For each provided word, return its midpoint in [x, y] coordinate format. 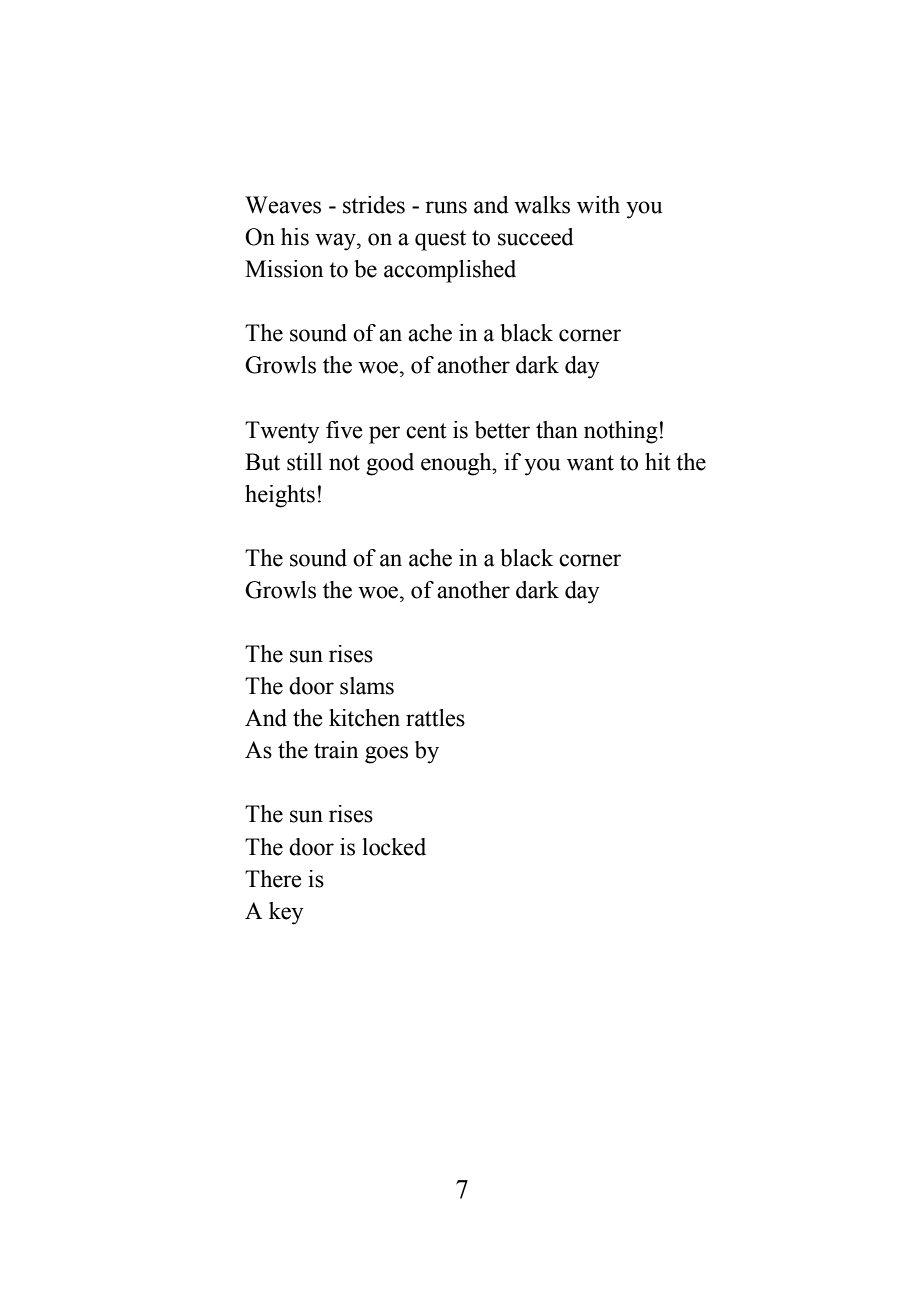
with [598, 205]
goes [386, 755]
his [295, 237]
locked [394, 847]
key [286, 913]
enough [457, 464]
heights [280, 496]
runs [446, 207]
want [590, 463]
